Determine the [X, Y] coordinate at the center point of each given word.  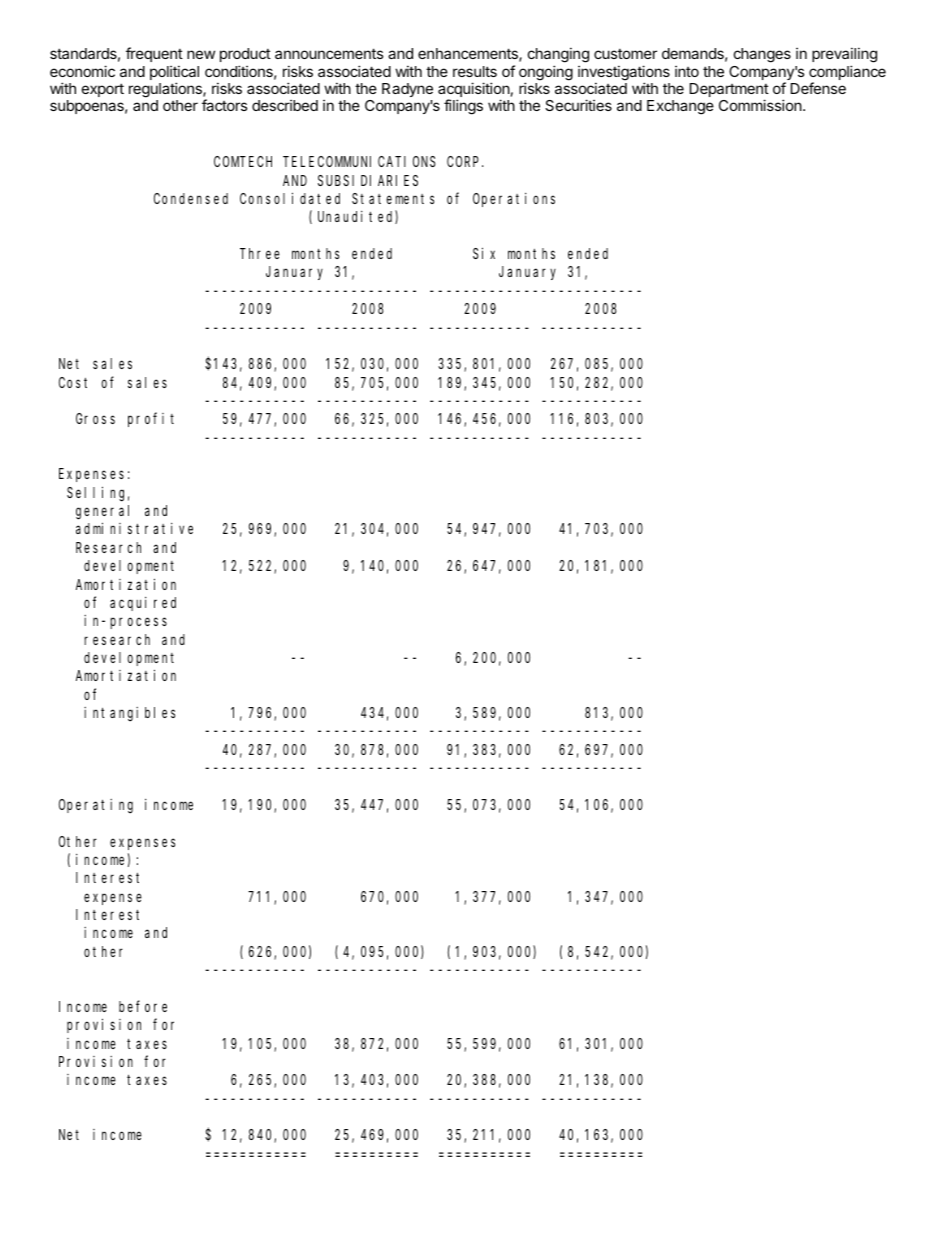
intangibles [129, 714]
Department [729, 91]
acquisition [474, 91]
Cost [73, 382]
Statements [393, 198]
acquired [143, 604]
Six [484, 253]
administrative [134, 528]
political [174, 74]
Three [260, 253]
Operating [96, 806]
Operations [514, 200]
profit [151, 419]
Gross [95, 419]
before [143, 1006]
